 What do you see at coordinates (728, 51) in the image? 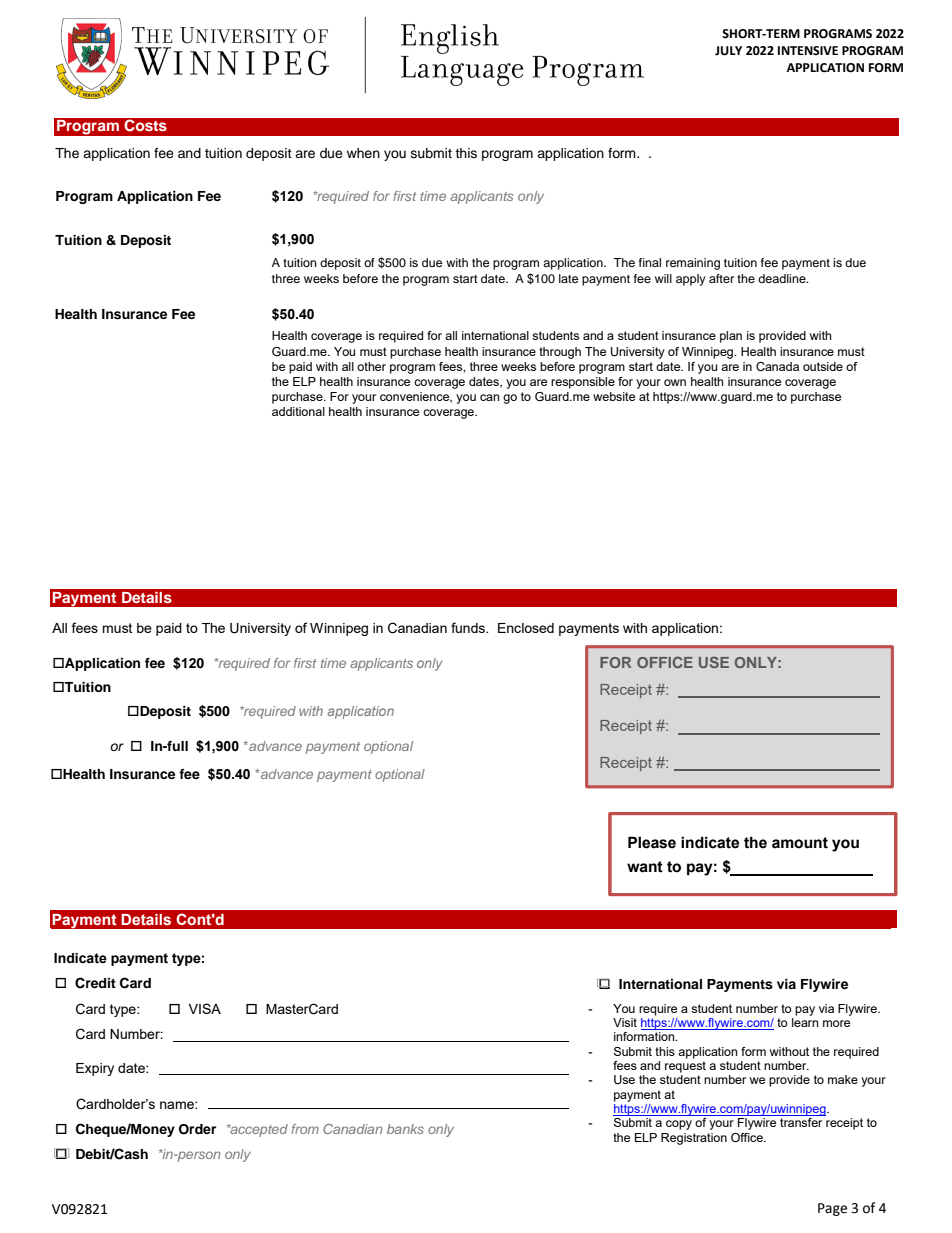
I see `JULY` at bounding box center [728, 51].
